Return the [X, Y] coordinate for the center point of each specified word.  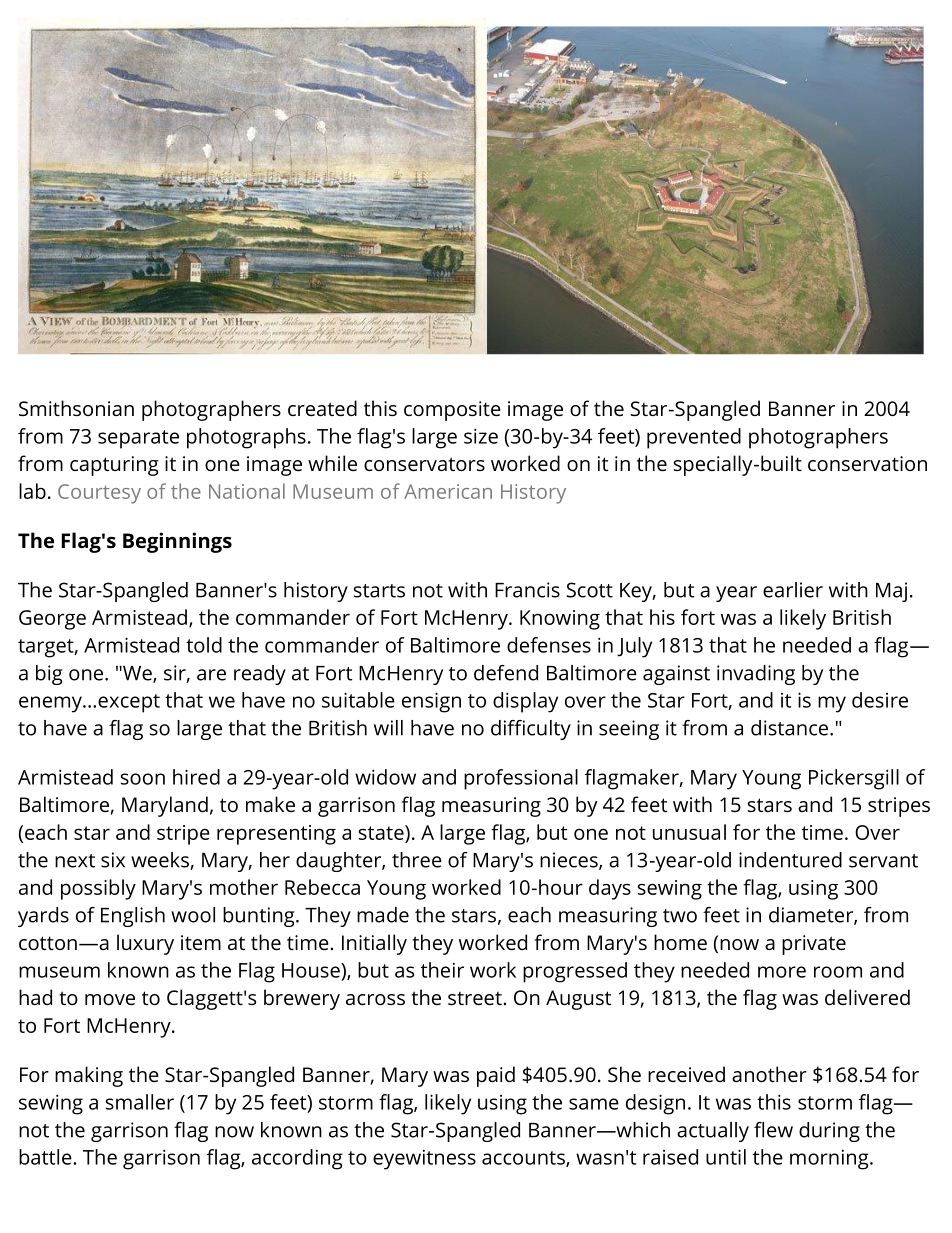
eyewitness [424, 1159]
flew [773, 1130]
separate [138, 439]
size [481, 436]
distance [789, 728]
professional [521, 779]
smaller [140, 1102]
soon [143, 779]
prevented [694, 438]
